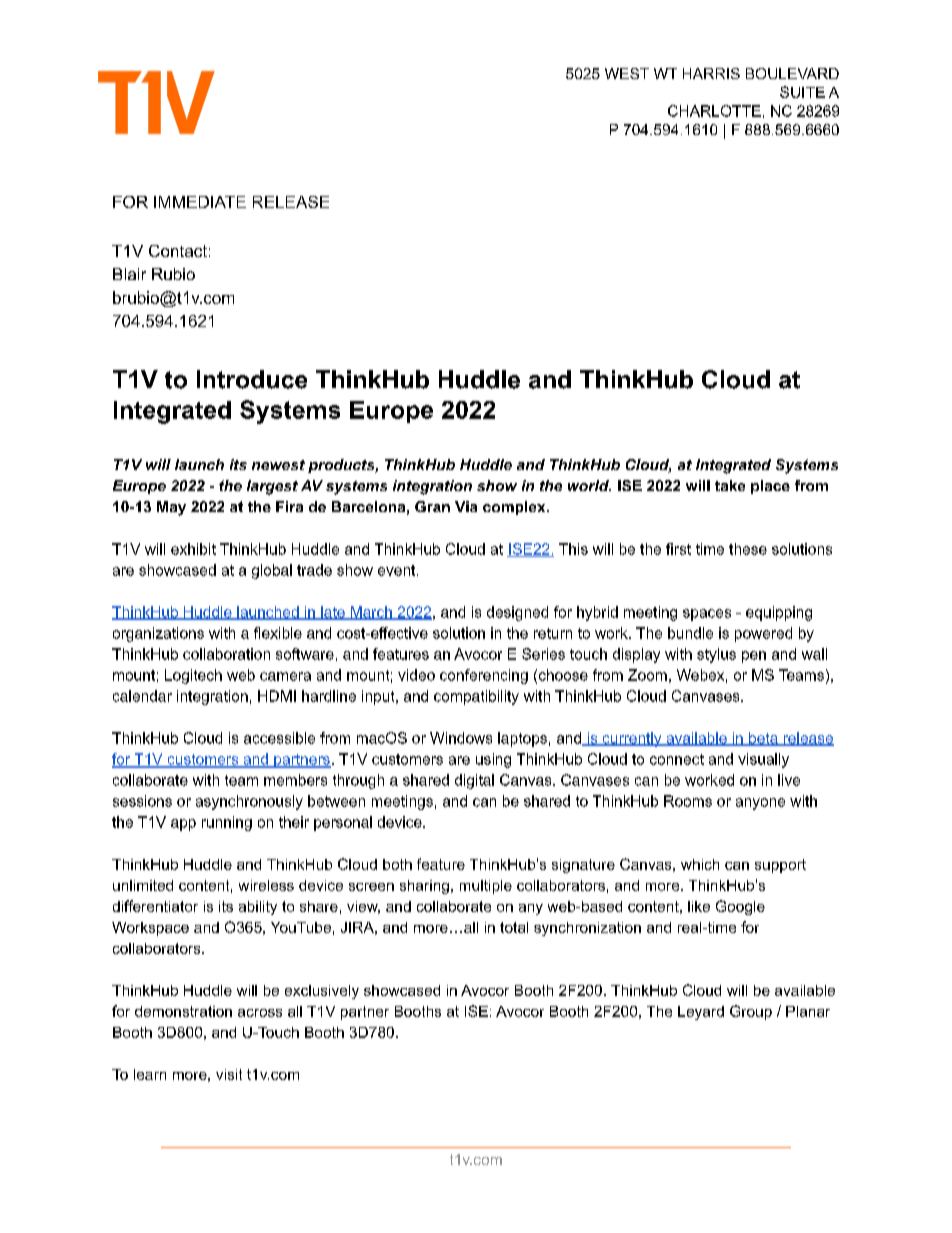 The height and width of the screenshot is (1233, 952). I want to click on IMMEDIATE, so click(200, 202).
